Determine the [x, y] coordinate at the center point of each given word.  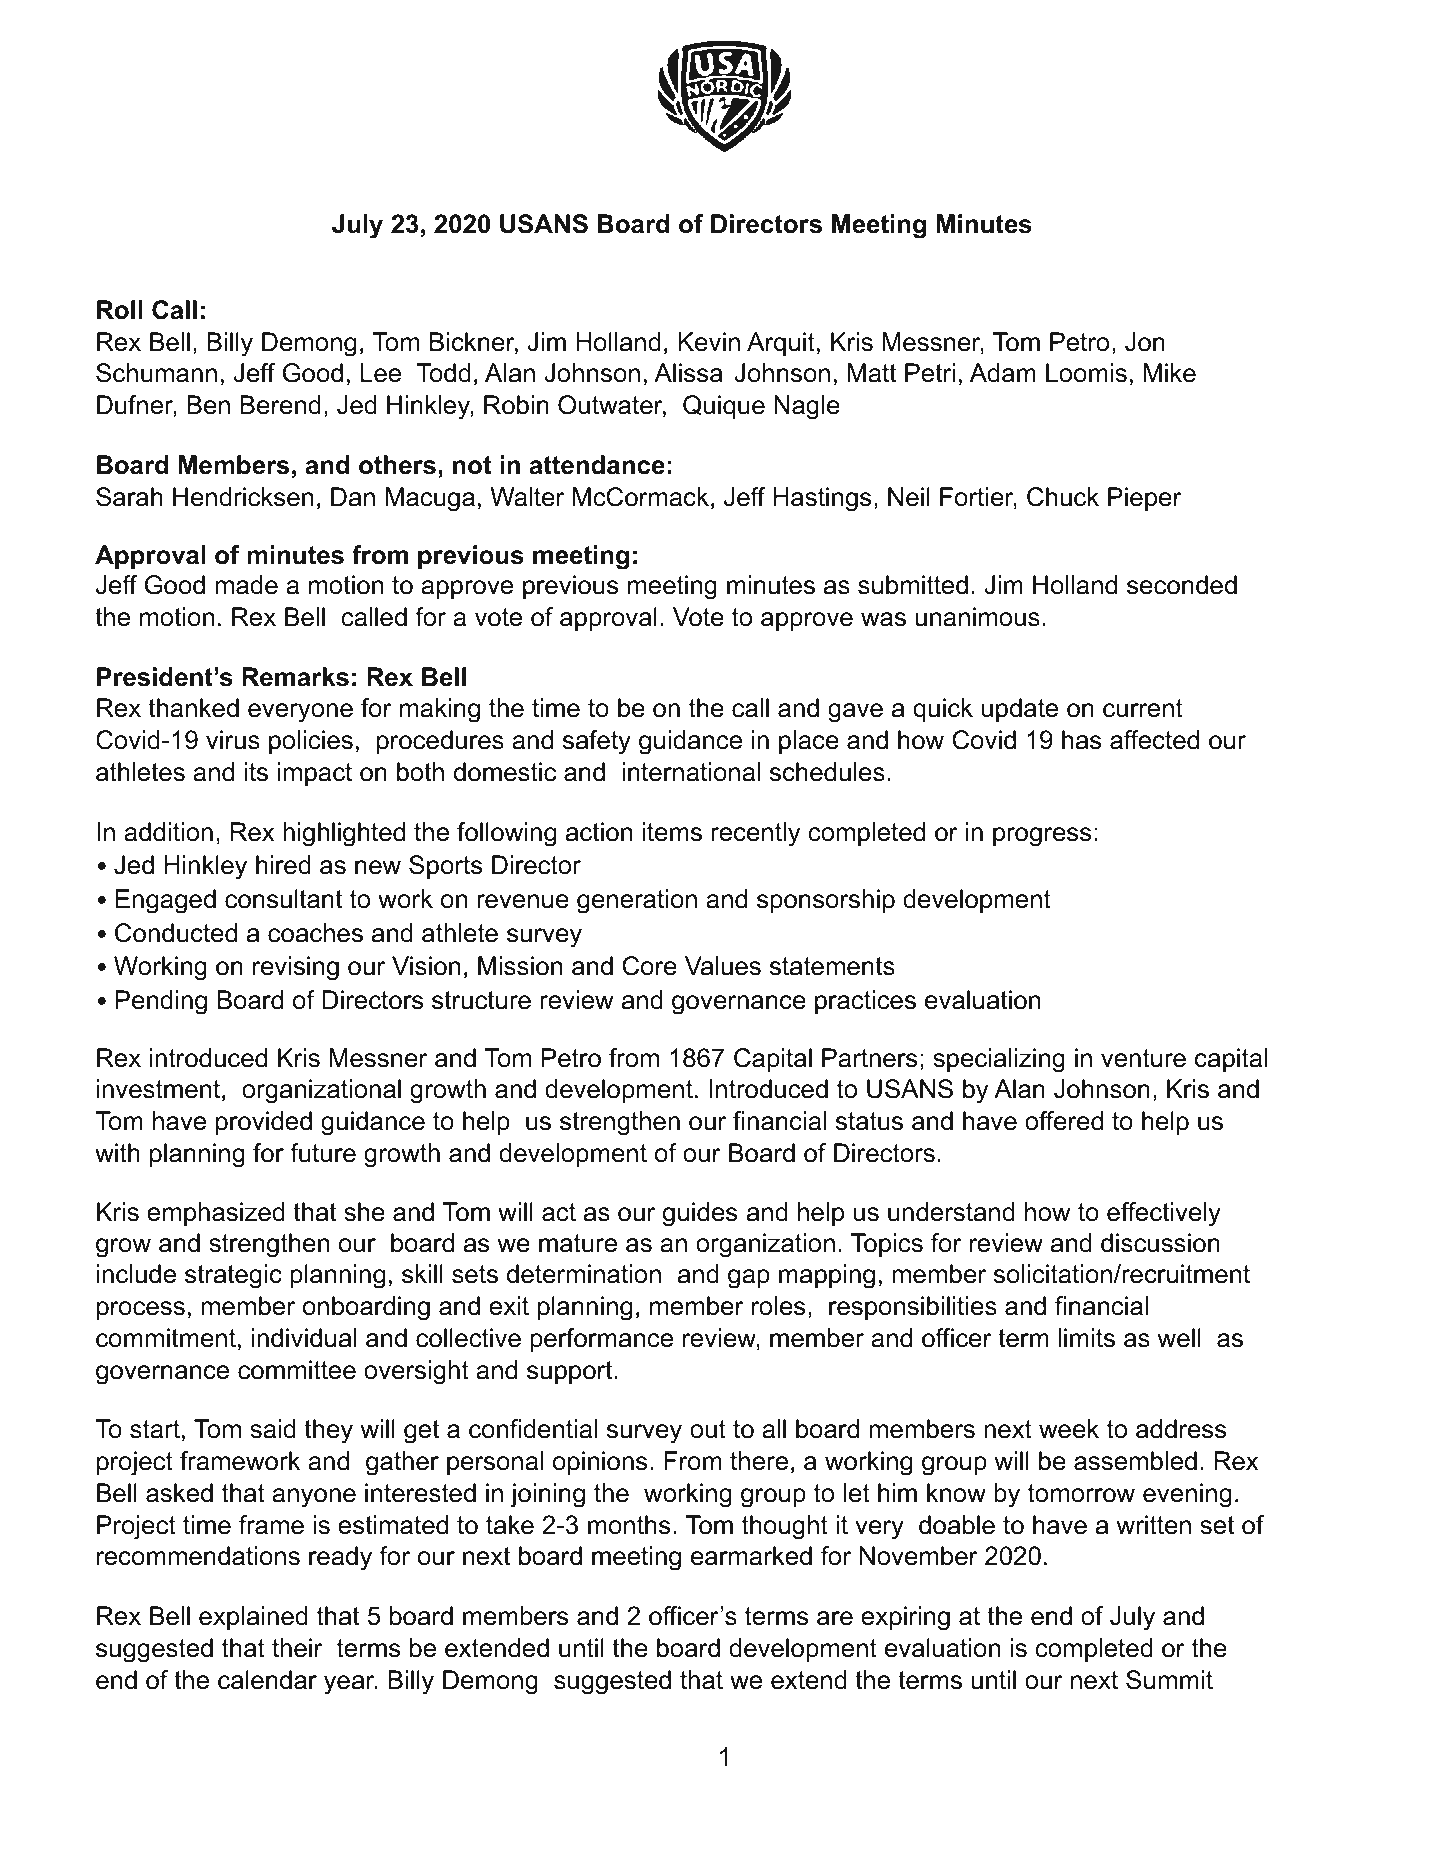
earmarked [751, 1556]
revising [296, 968]
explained [253, 1618]
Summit [1169, 1680]
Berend [280, 405]
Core [650, 966]
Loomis [1086, 373]
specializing [999, 1060]
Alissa [688, 373]
